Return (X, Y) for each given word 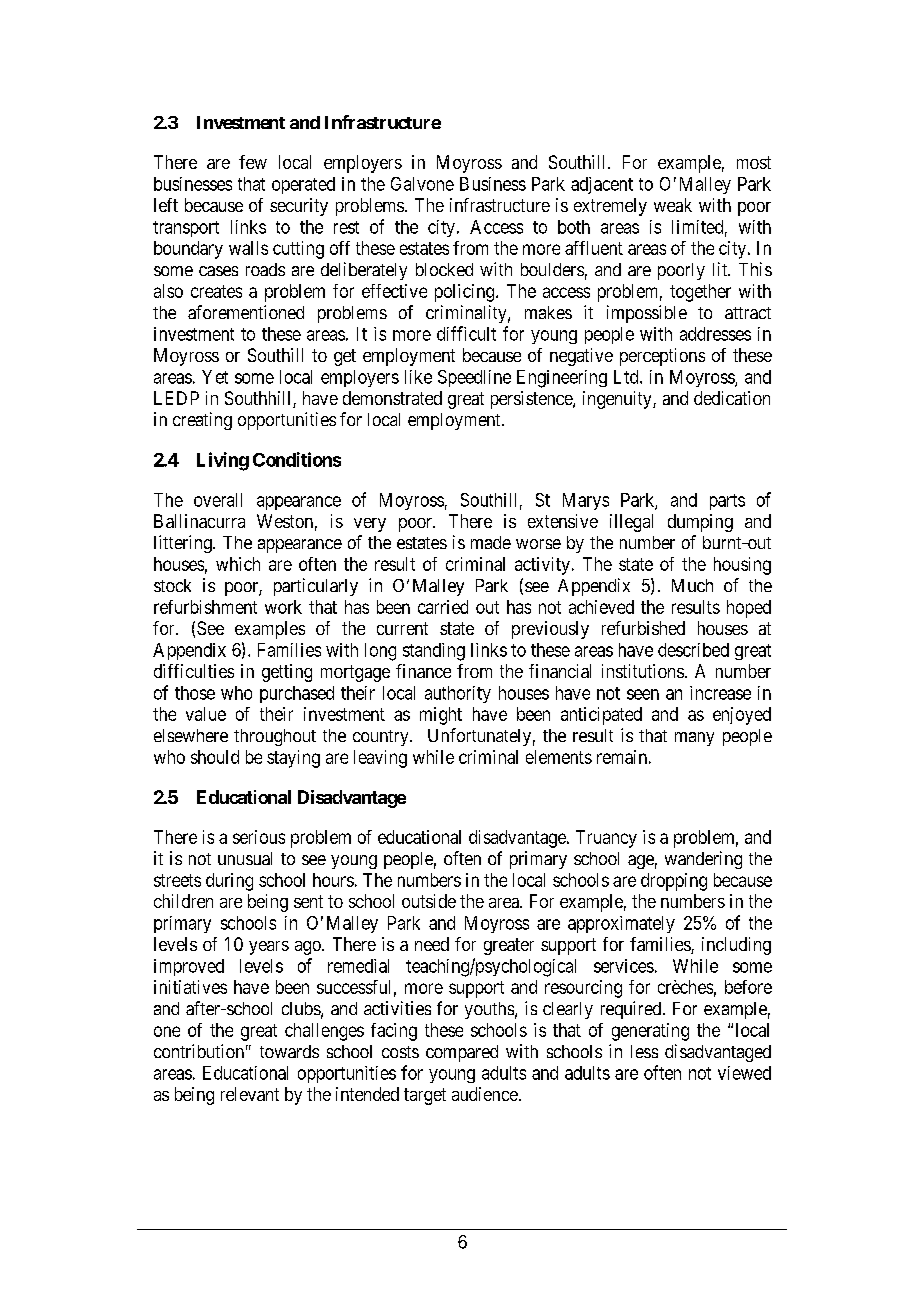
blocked (444, 269)
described (693, 650)
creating (202, 421)
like (418, 377)
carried (443, 607)
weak (673, 205)
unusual (245, 858)
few (253, 162)
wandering (703, 860)
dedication (732, 398)
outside (429, 901)
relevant (250, 1094)
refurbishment (205, 607)
